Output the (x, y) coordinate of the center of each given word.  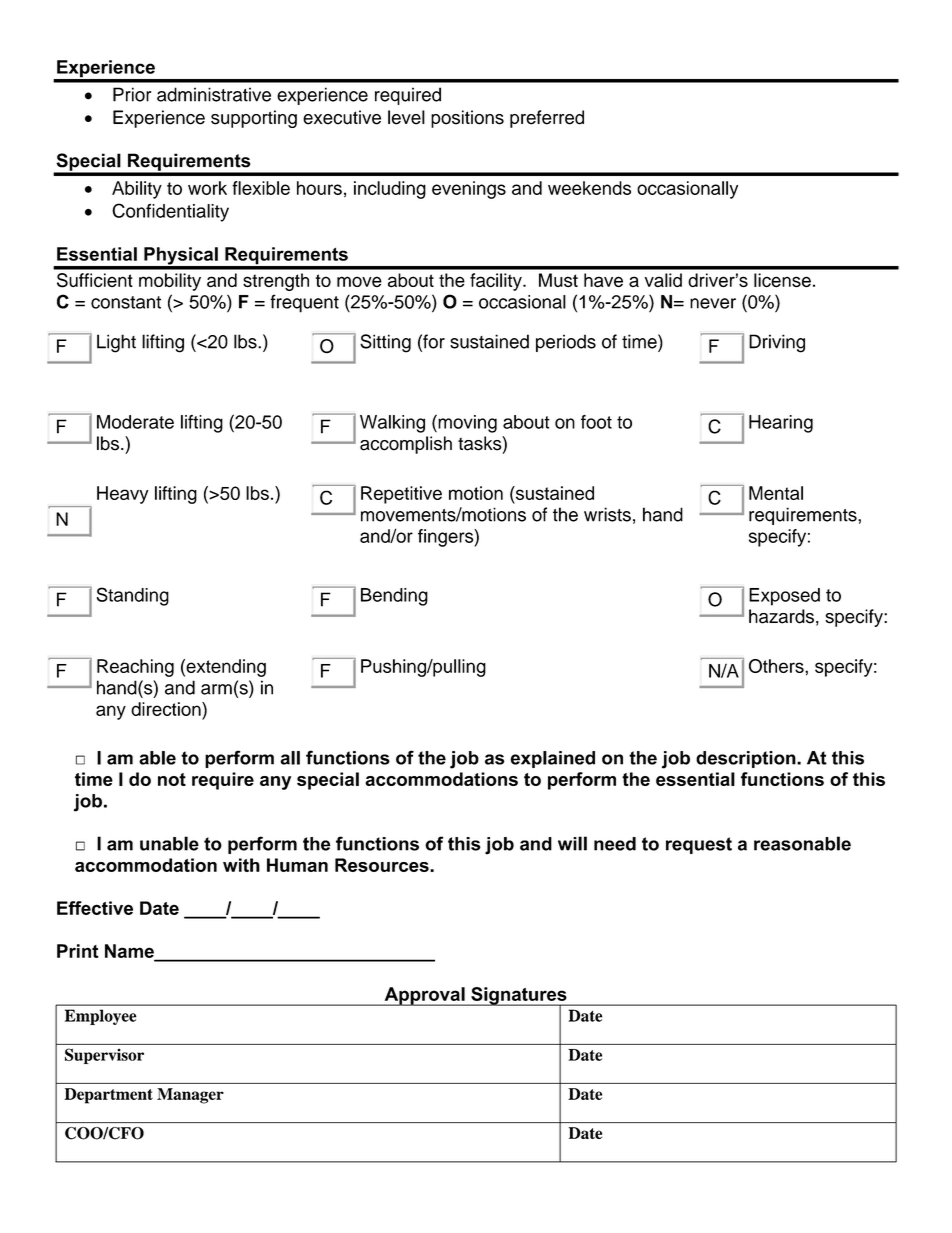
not (172, 779)
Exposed (784, 597)
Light (116, 343)
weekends (589, 188)
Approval (424, 996)
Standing (133, 596)
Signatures (519, 997)
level (406, 117)
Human (297, 865)
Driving (777, 343)
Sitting (385, 343)
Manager (190, 1096)
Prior (132, 94)
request (699, 845)
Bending (394, 597)
